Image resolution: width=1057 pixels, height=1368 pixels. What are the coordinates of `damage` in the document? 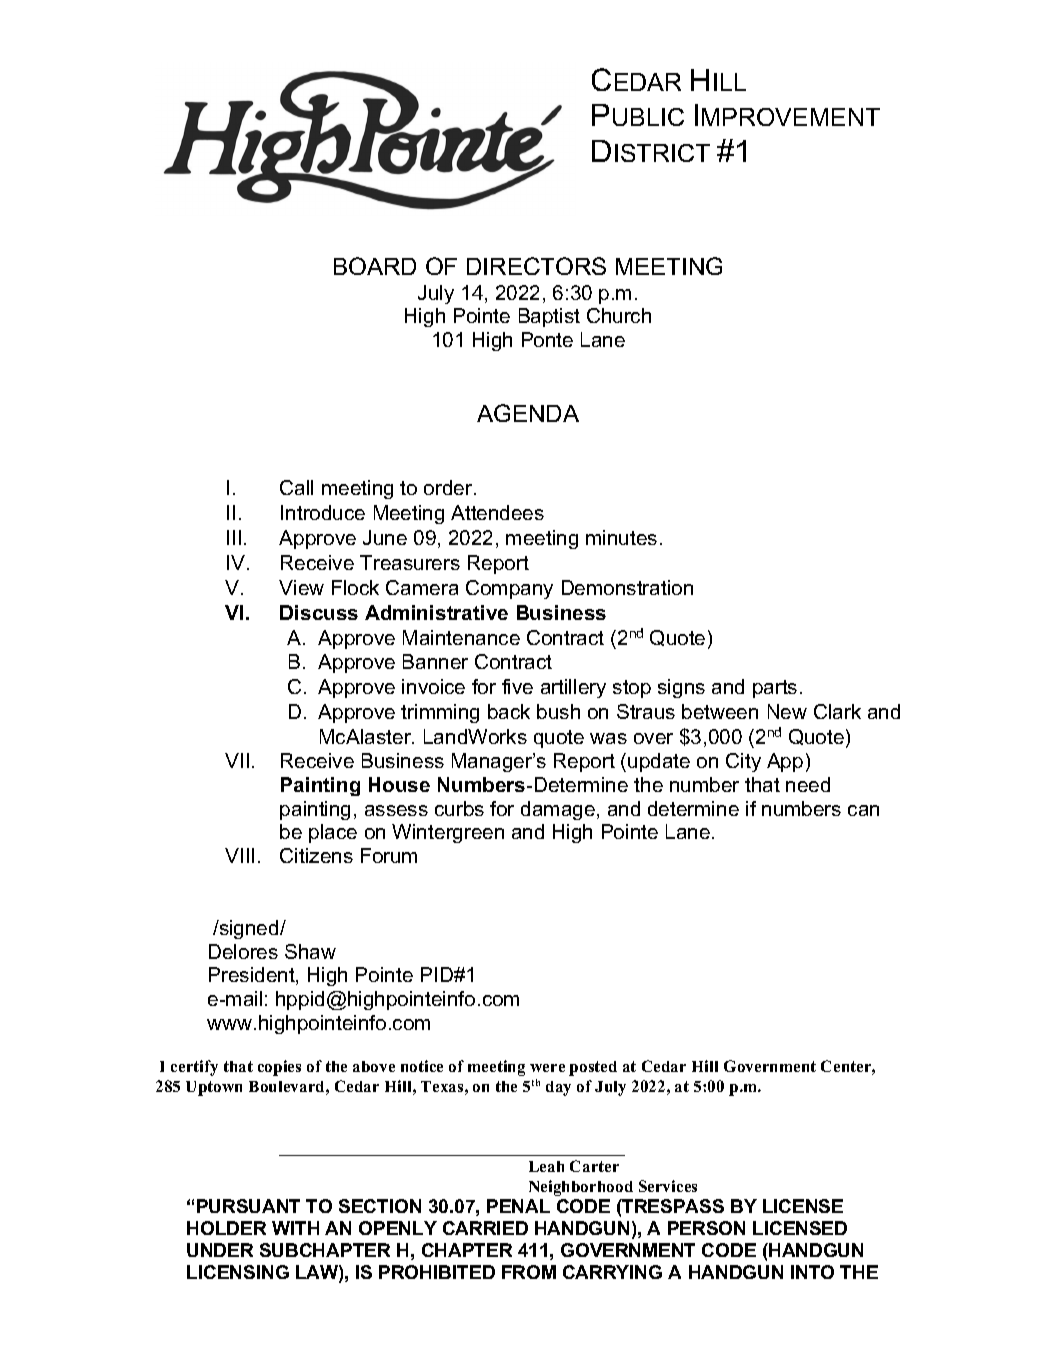 It's located at (558, 810).
